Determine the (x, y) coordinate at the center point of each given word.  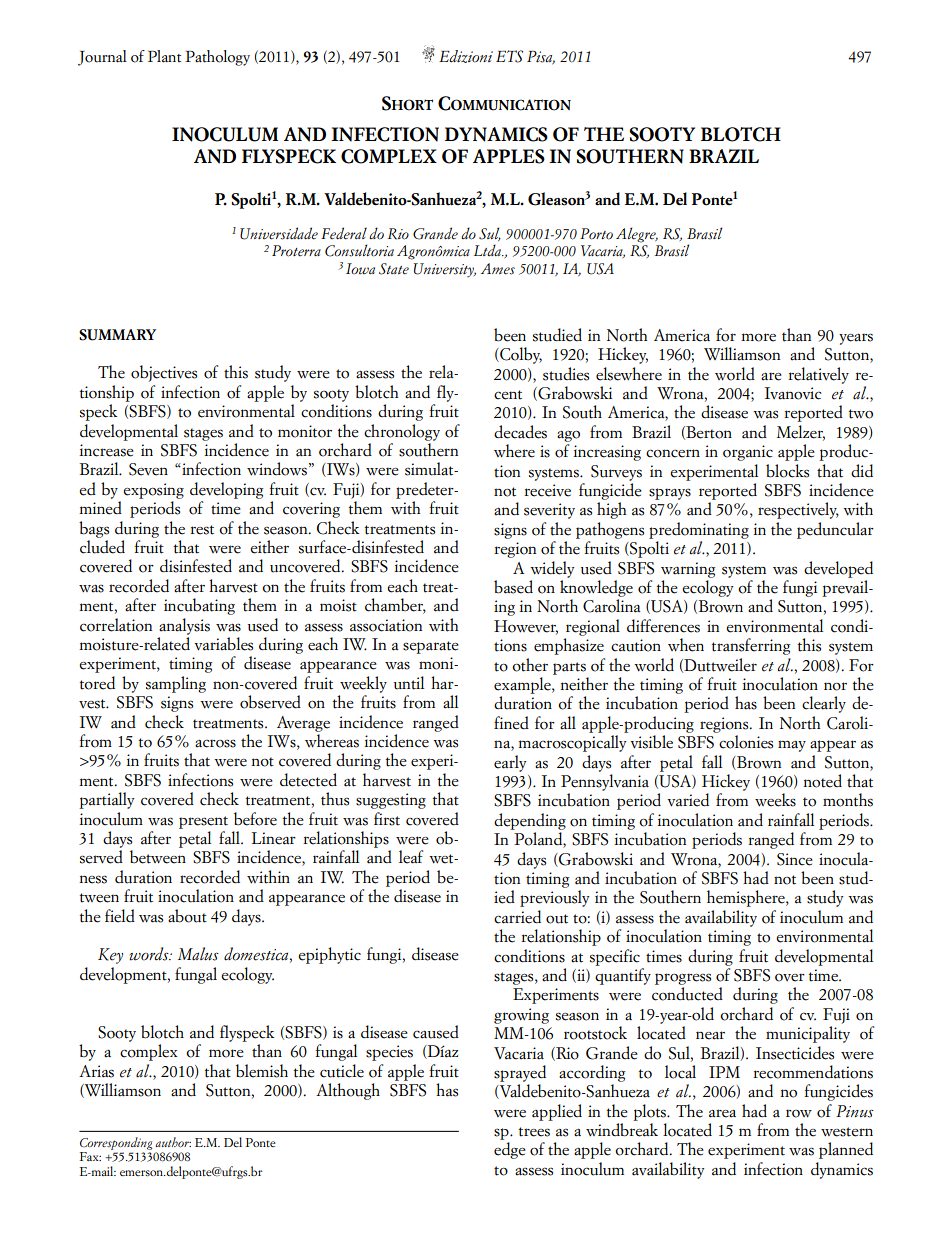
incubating (199, 606)
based (513, 587)
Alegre (637, 235)
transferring (751, 646)
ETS (509, 56)
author (173, 1142)
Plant (164, 56)
